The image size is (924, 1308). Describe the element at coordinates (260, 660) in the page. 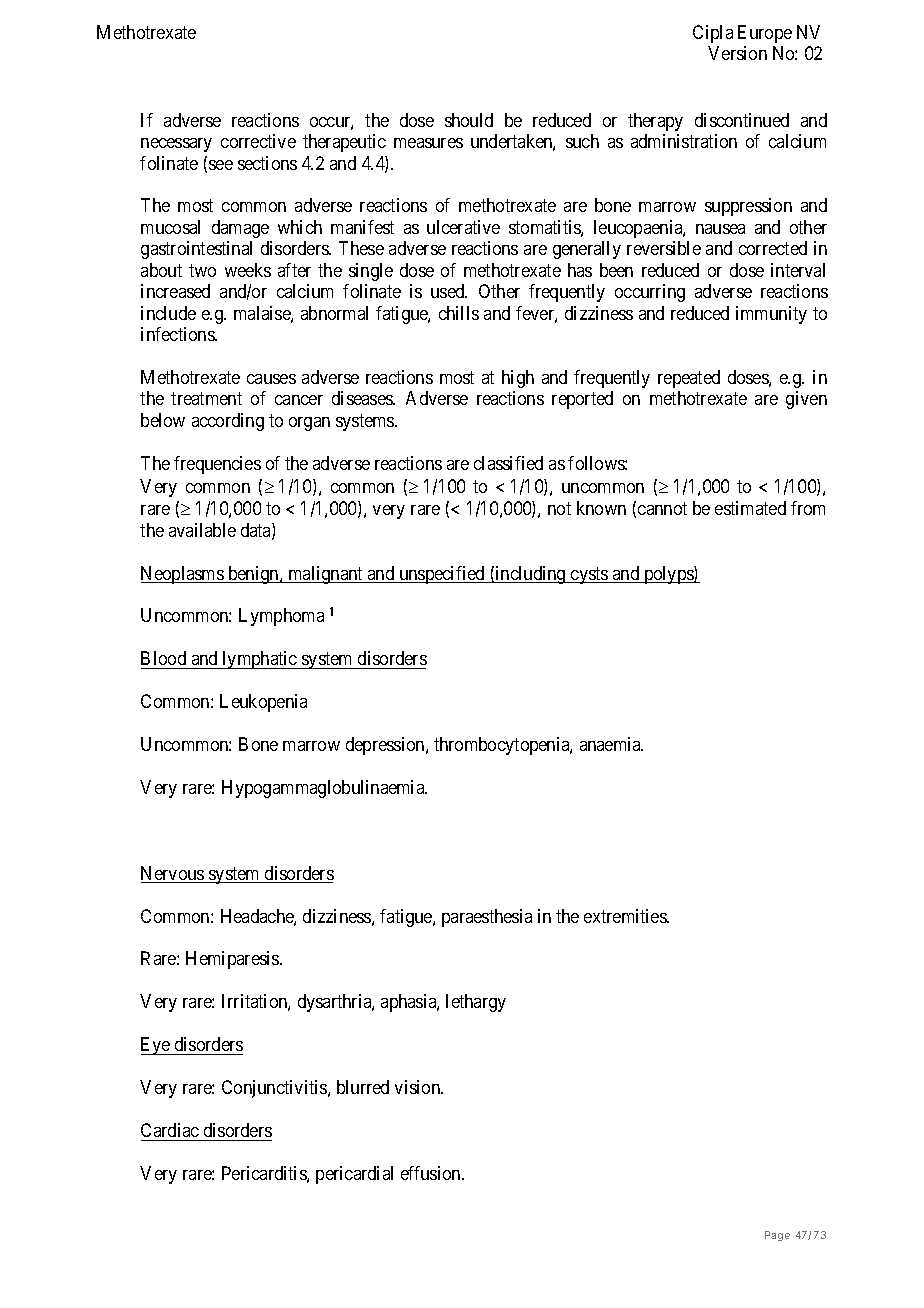

I see `lymphatic` at that location.
